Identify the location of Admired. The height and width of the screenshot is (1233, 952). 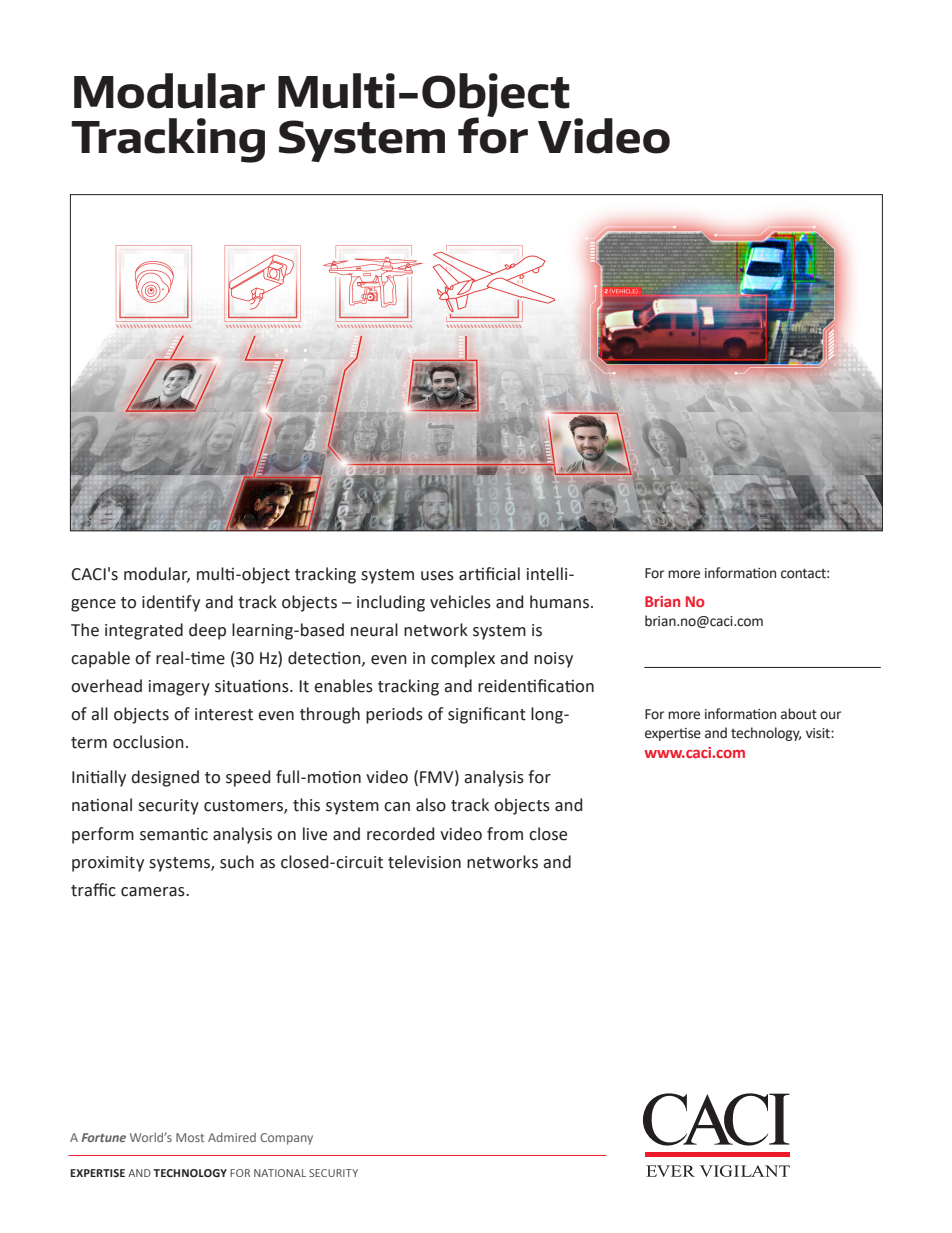
(232, 1137).
